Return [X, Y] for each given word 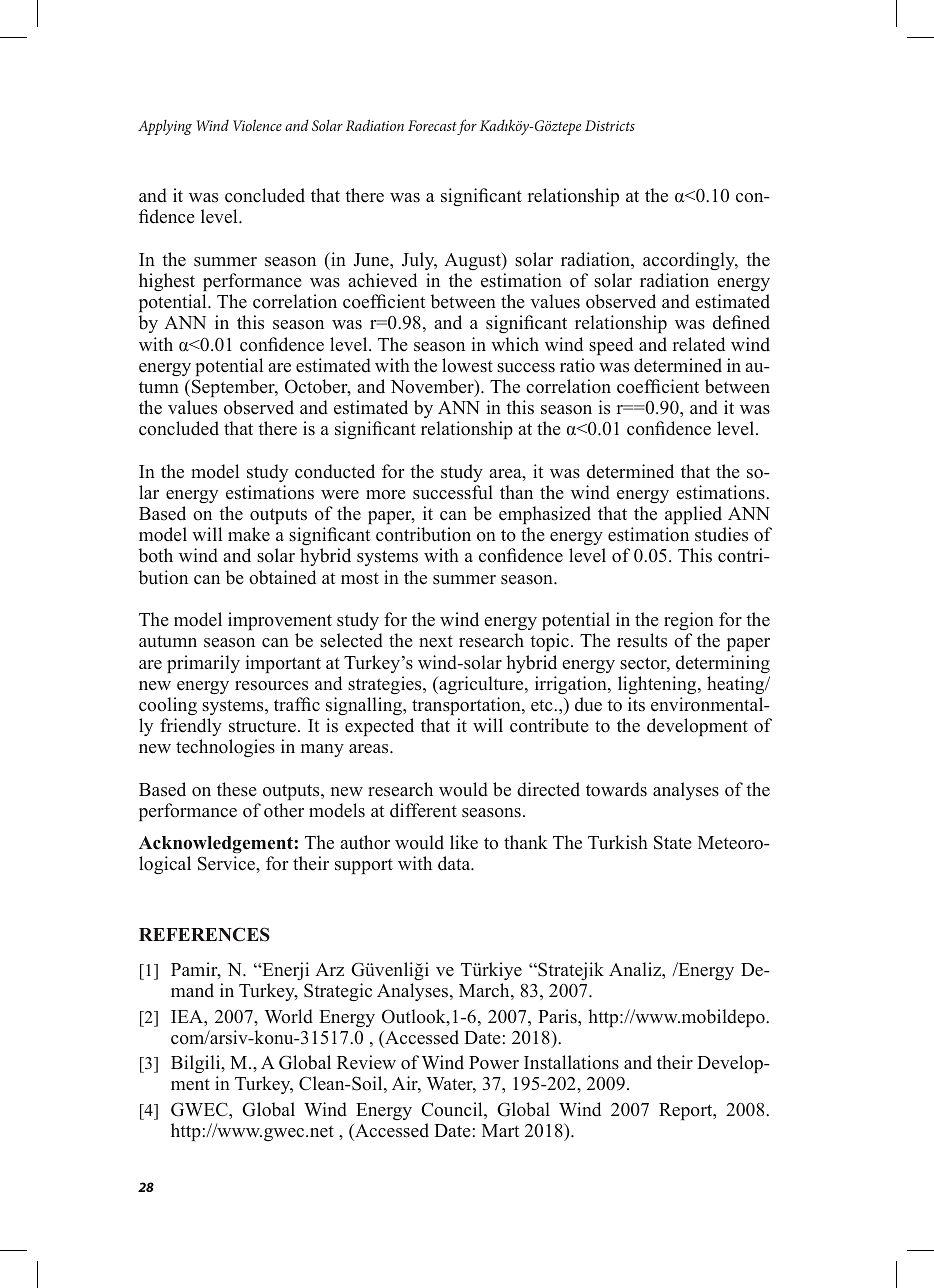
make [249, 534]
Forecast [432, 125]
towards [616, 789]
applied [693, 515]
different [423, 810]
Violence [257, 125]
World [289, 1016]
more [386, 495]
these [237, 789]
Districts [610, 125]
